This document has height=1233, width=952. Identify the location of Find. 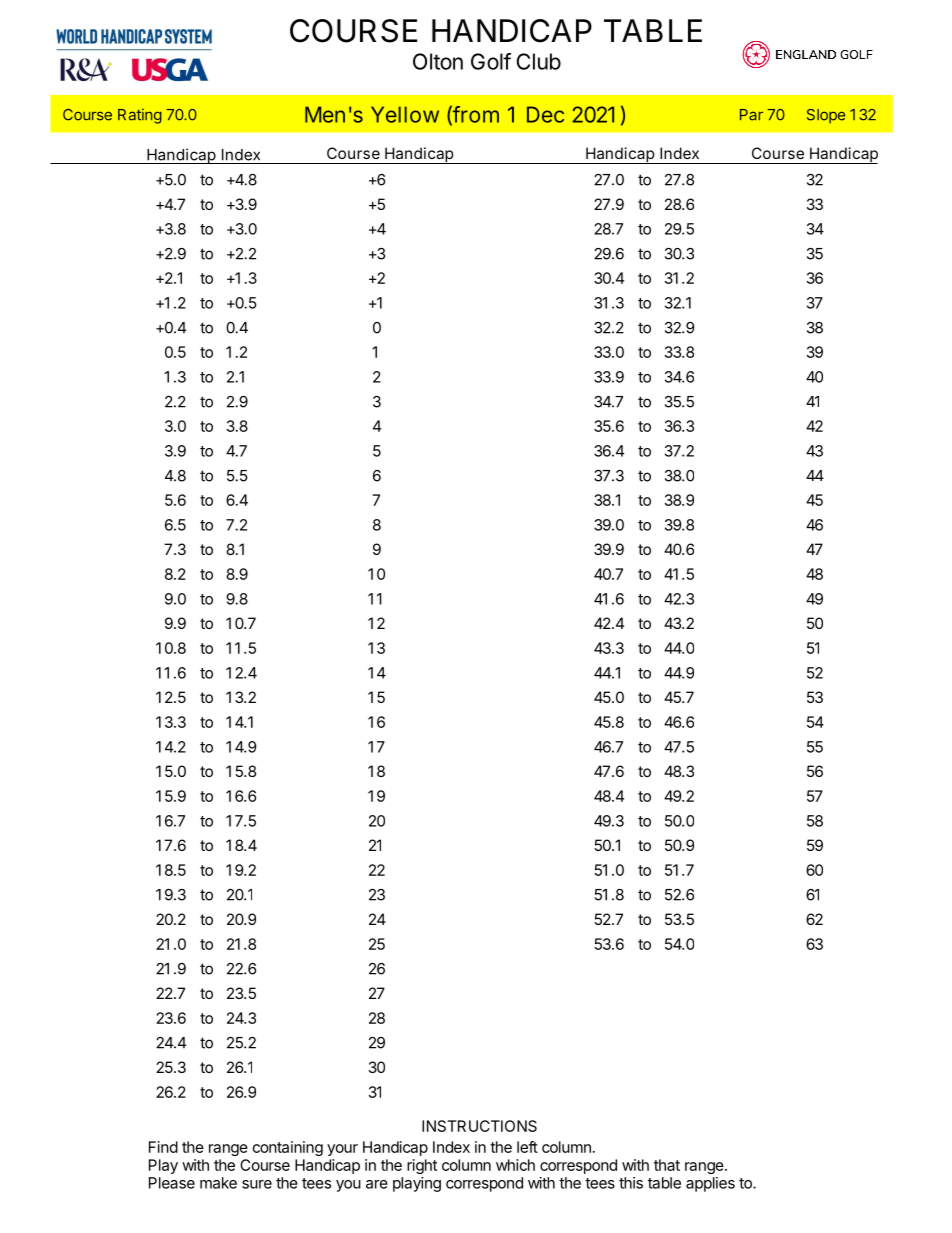
(163, 1147).
